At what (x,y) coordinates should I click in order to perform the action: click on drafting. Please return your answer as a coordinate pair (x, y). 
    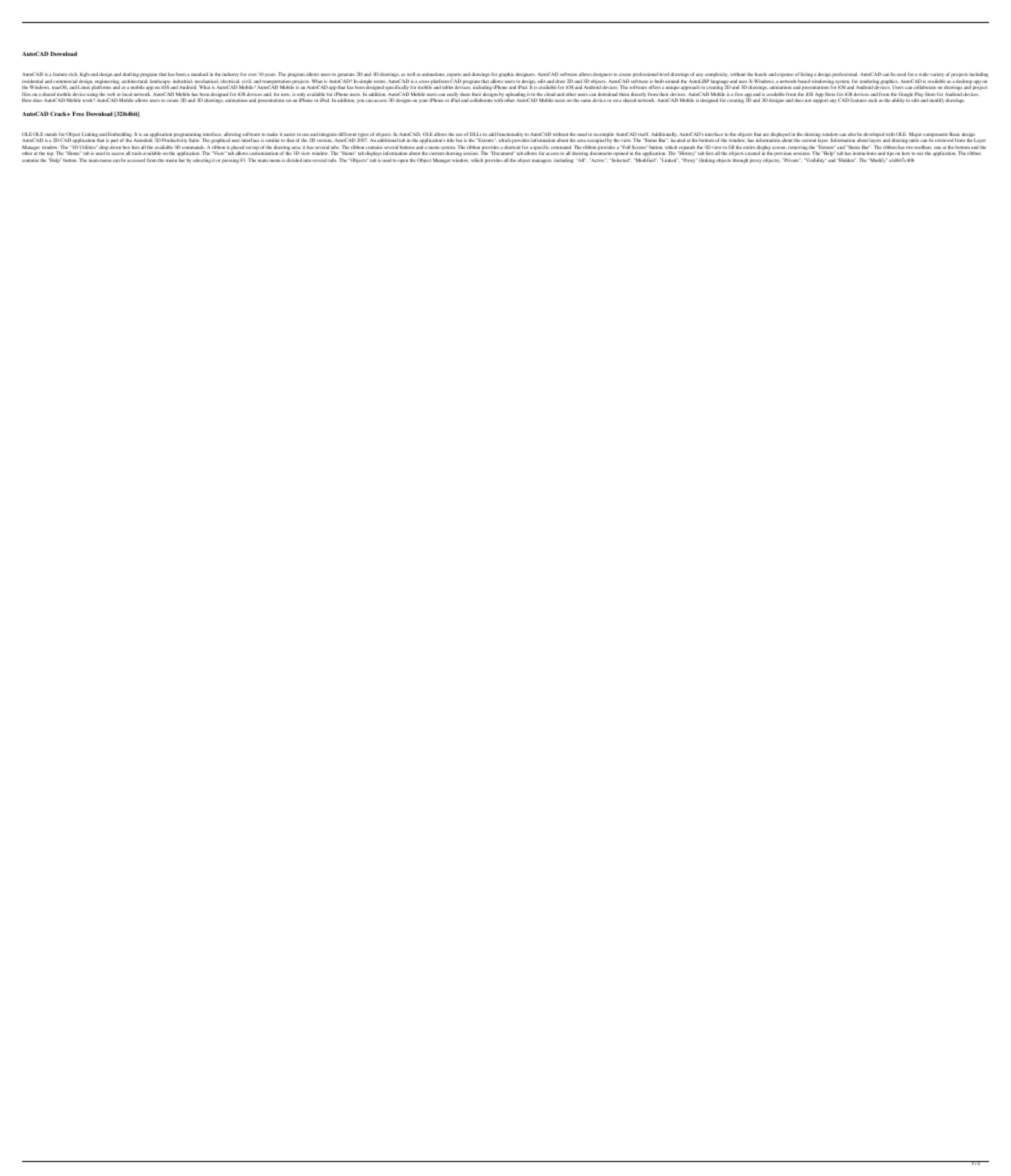
    Looking at the image, I should click on (130, 76).
